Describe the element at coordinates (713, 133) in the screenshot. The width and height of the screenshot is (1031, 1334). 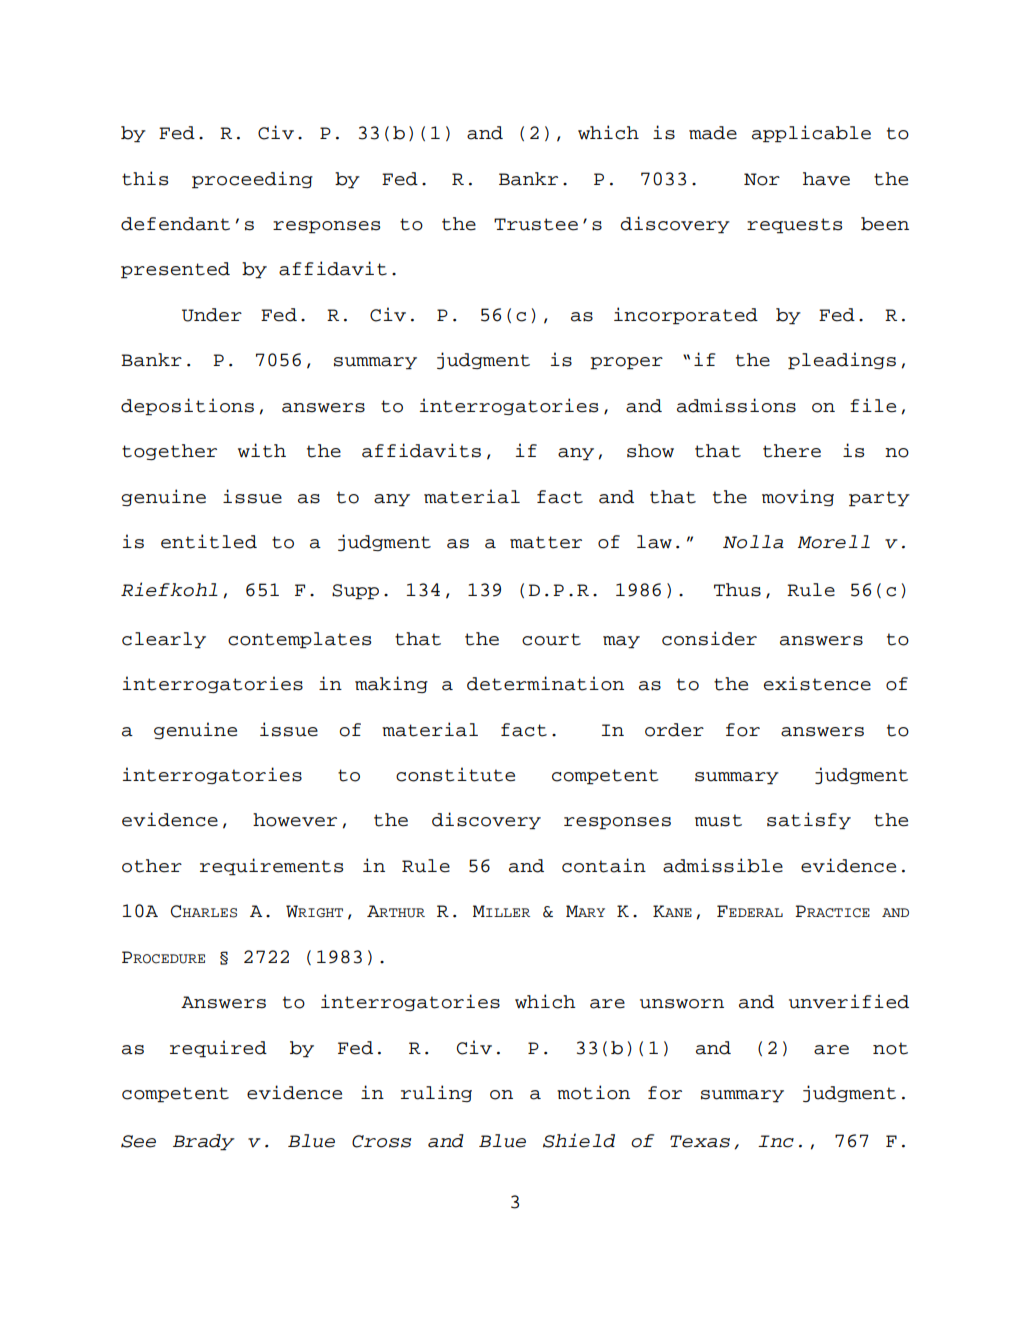
I see `made` at that location.
